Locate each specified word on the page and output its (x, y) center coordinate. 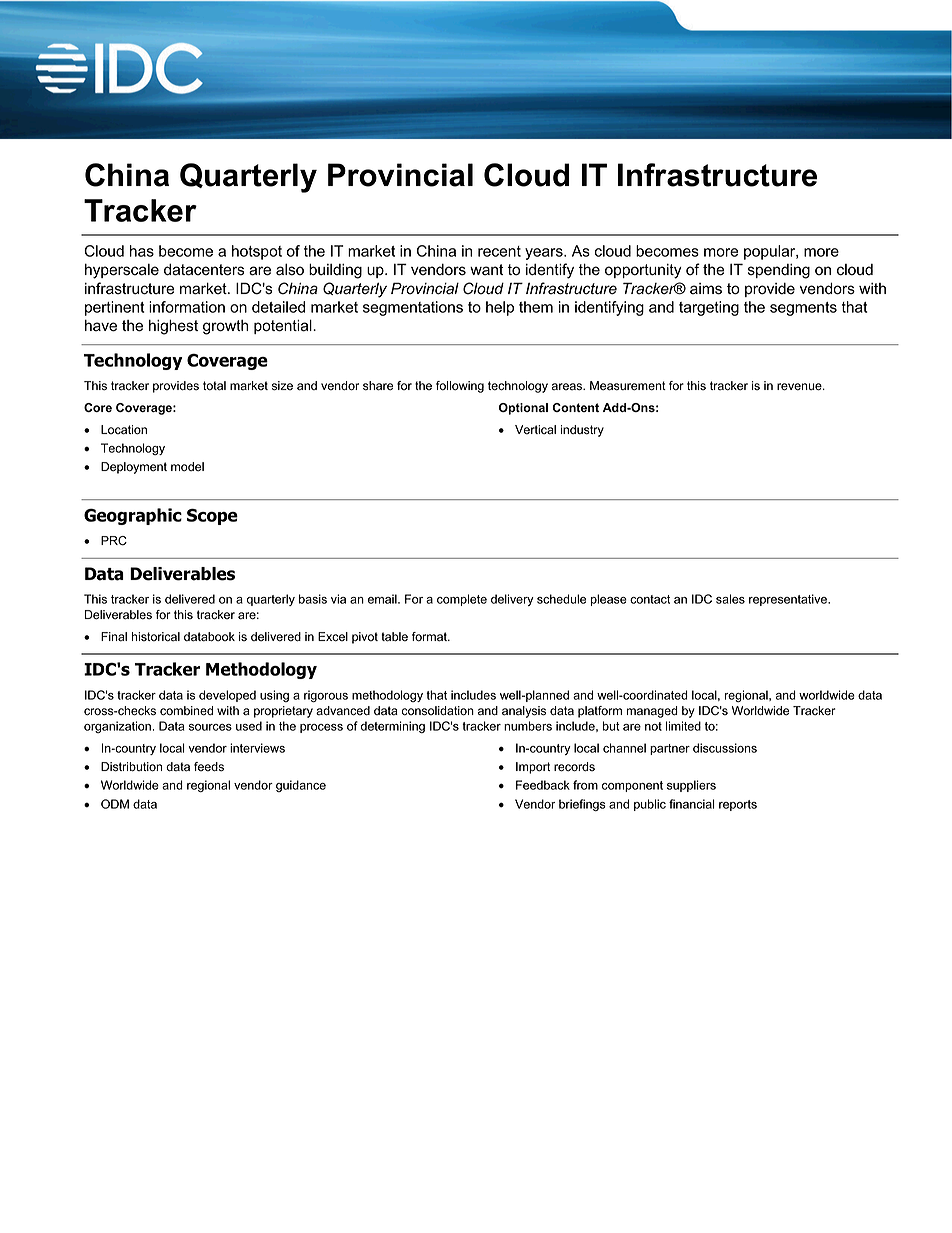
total (214, 386)
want (486, 270)
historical (156, 637)
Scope (212, 517)
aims (706, 289)
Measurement (628, 386)
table (394, 637)
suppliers (691, 786)
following (460, 387)
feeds (209, 767)
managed (652, 712)
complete (462, 600)
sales (730, 599)
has (142, 251)
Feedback (543, 785)
